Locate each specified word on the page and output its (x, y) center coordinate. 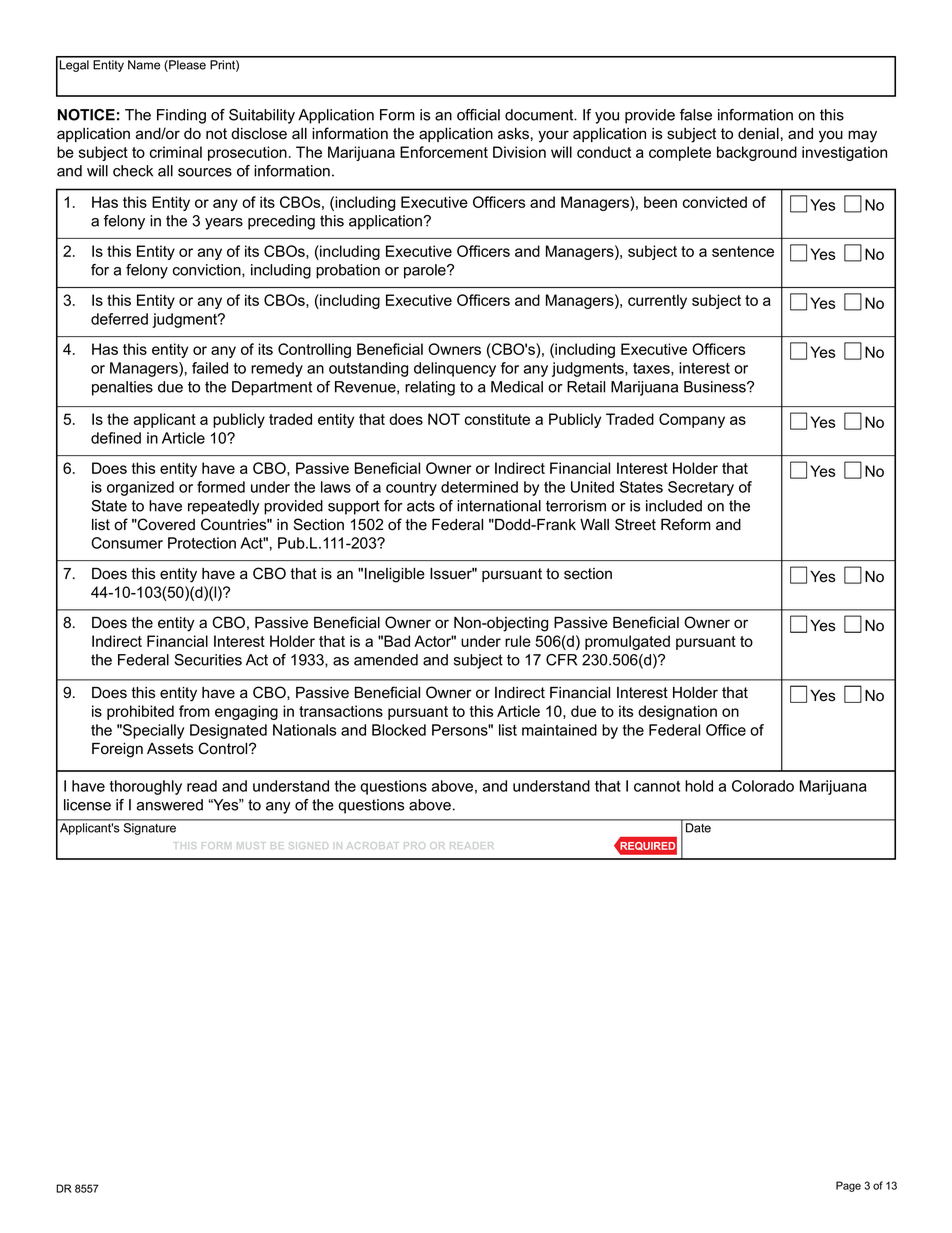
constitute (497, 419)
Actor (434, 641)
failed (210, 368)
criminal (176, 152)
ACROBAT (373, 845)
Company (692, 420)
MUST (250, 845)
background (757, 153)
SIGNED (308, 845)
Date (698, 828)
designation (677, 712)
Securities (208, 660)
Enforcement (444, 152)
